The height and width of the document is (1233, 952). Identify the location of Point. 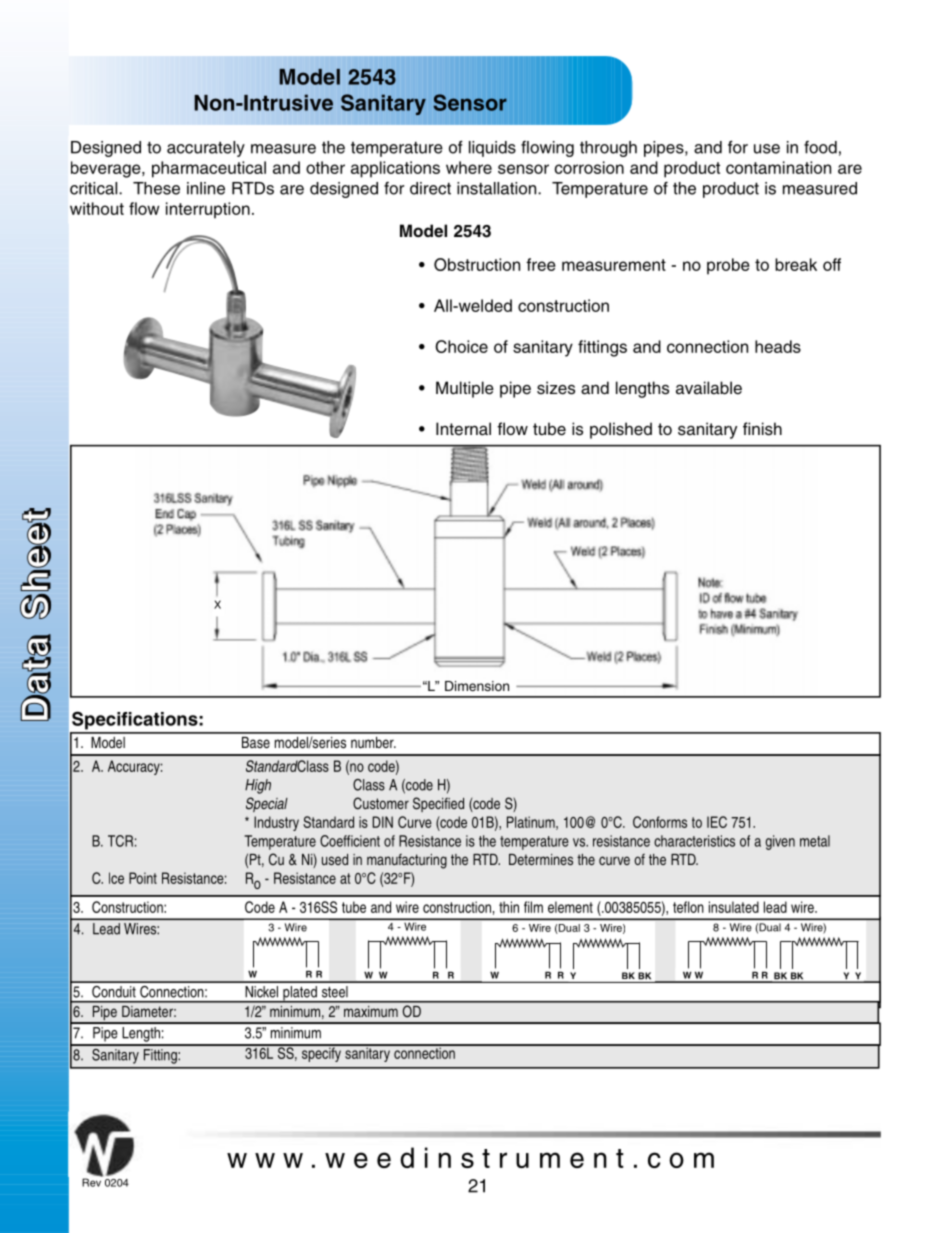
(143, 878).
